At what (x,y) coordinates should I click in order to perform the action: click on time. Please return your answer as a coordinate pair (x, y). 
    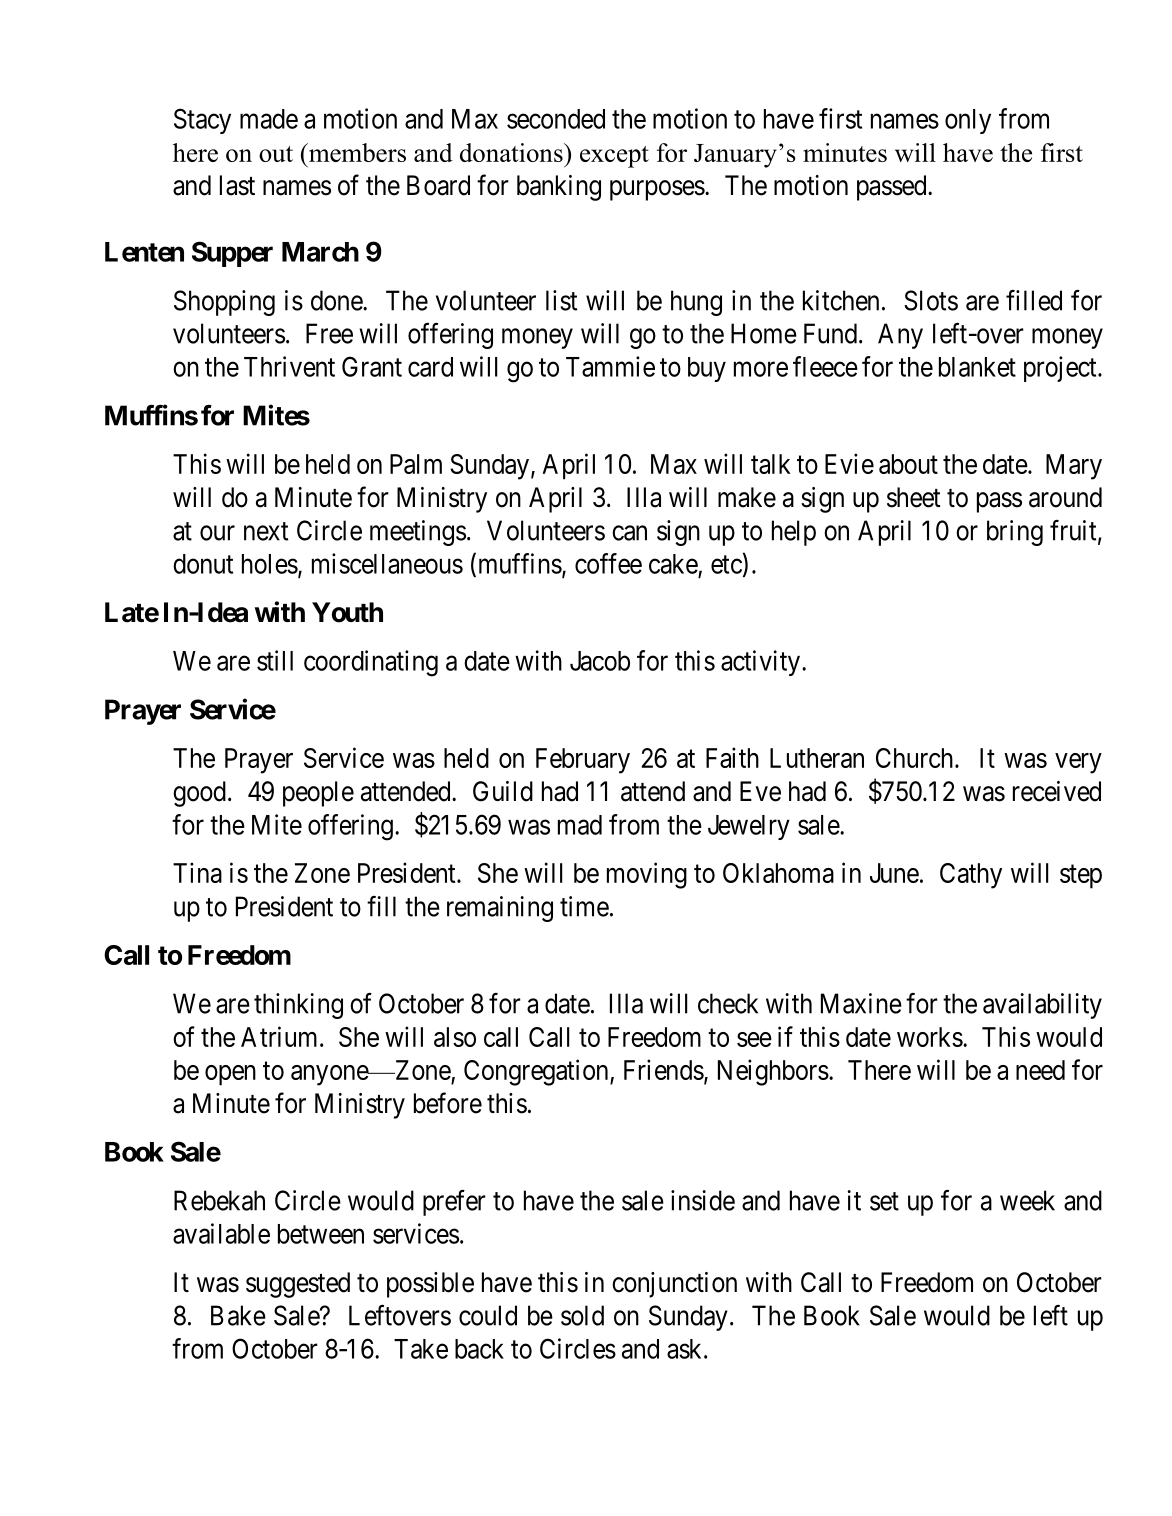
    Looking at the image, I should click on (584, 906).
